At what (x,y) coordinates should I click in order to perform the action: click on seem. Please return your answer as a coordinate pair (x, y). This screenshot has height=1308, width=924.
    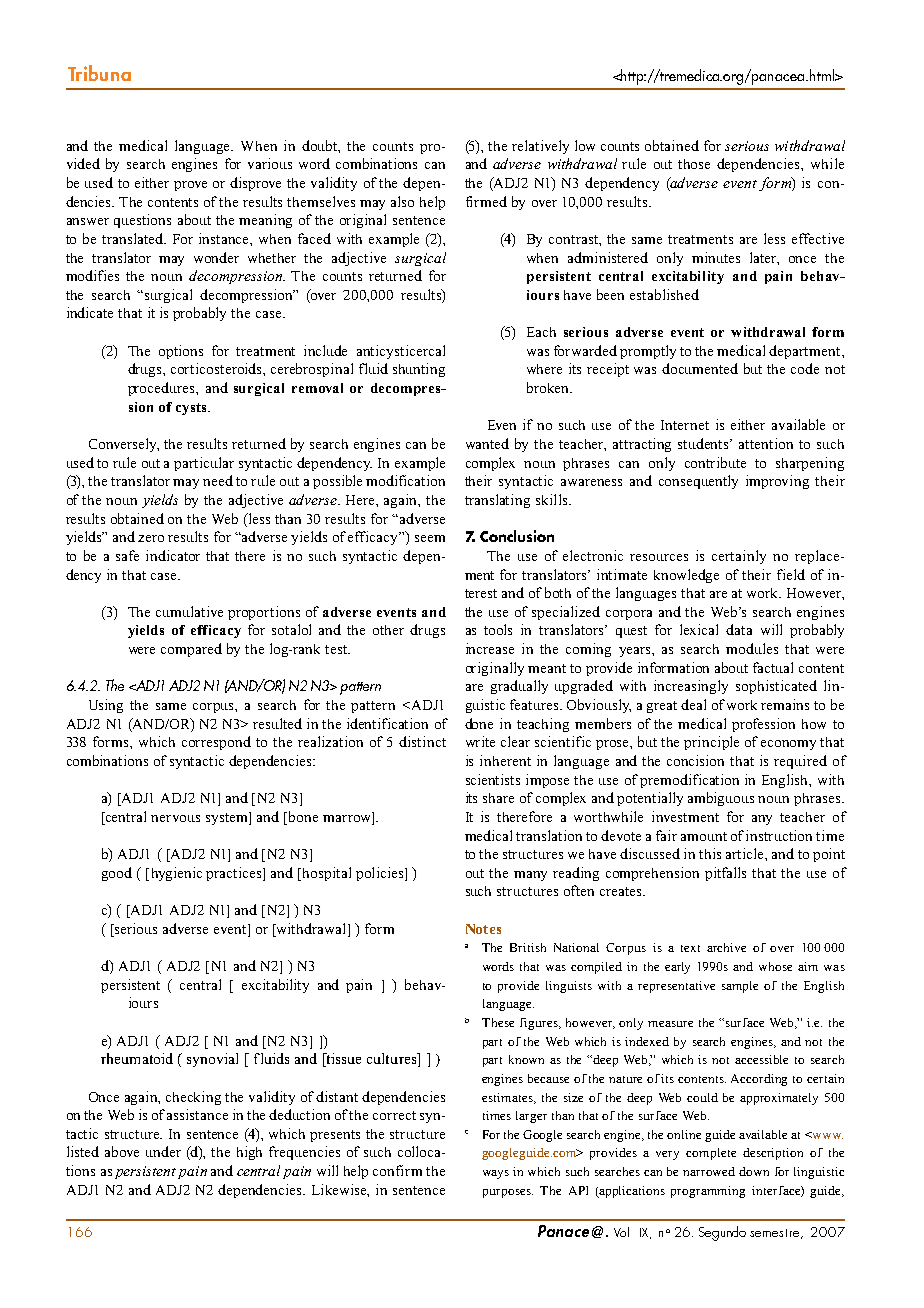
    Looking at the image, I should click on (430, 538).
